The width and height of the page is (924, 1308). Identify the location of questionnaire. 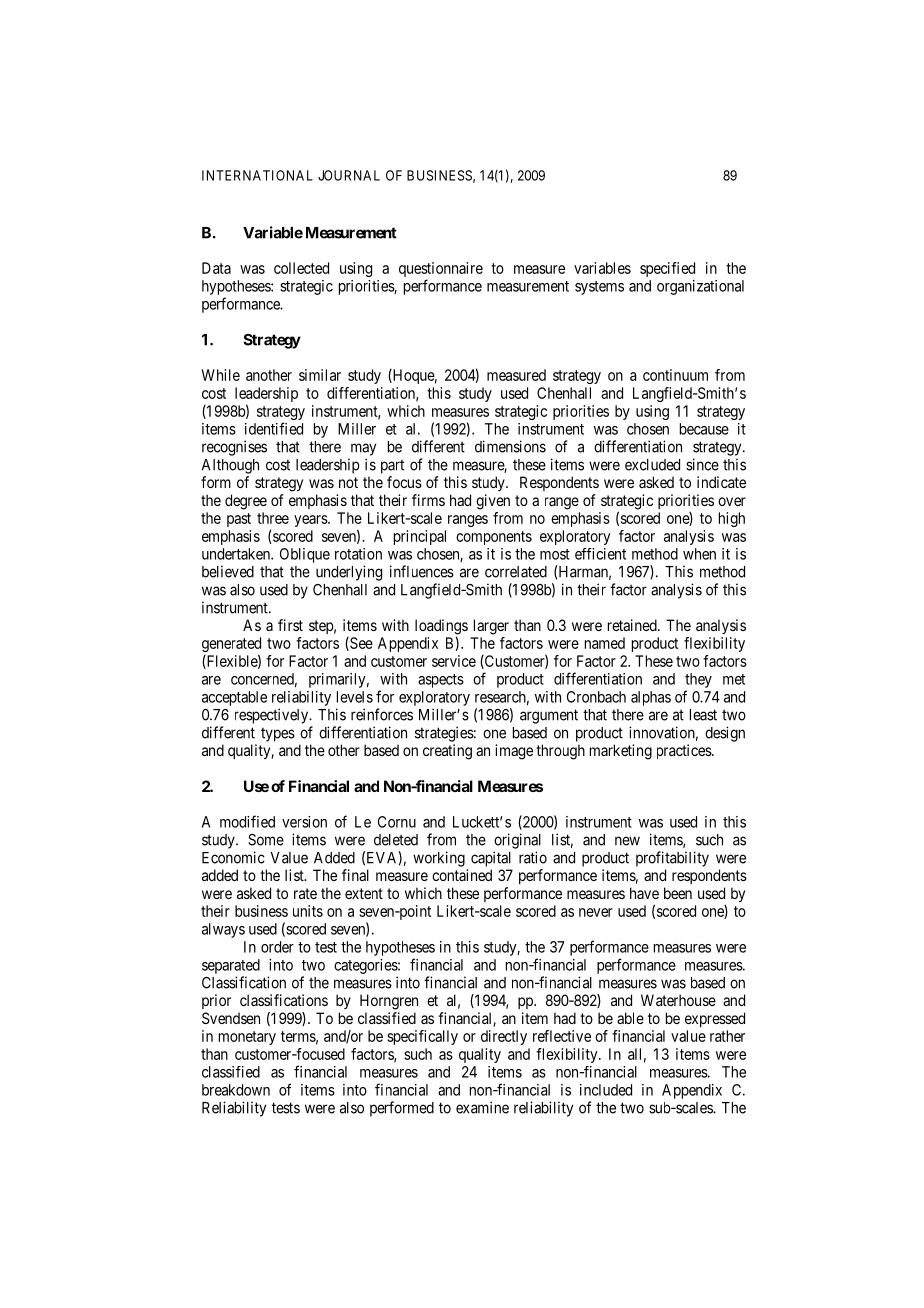
(441, 269).
